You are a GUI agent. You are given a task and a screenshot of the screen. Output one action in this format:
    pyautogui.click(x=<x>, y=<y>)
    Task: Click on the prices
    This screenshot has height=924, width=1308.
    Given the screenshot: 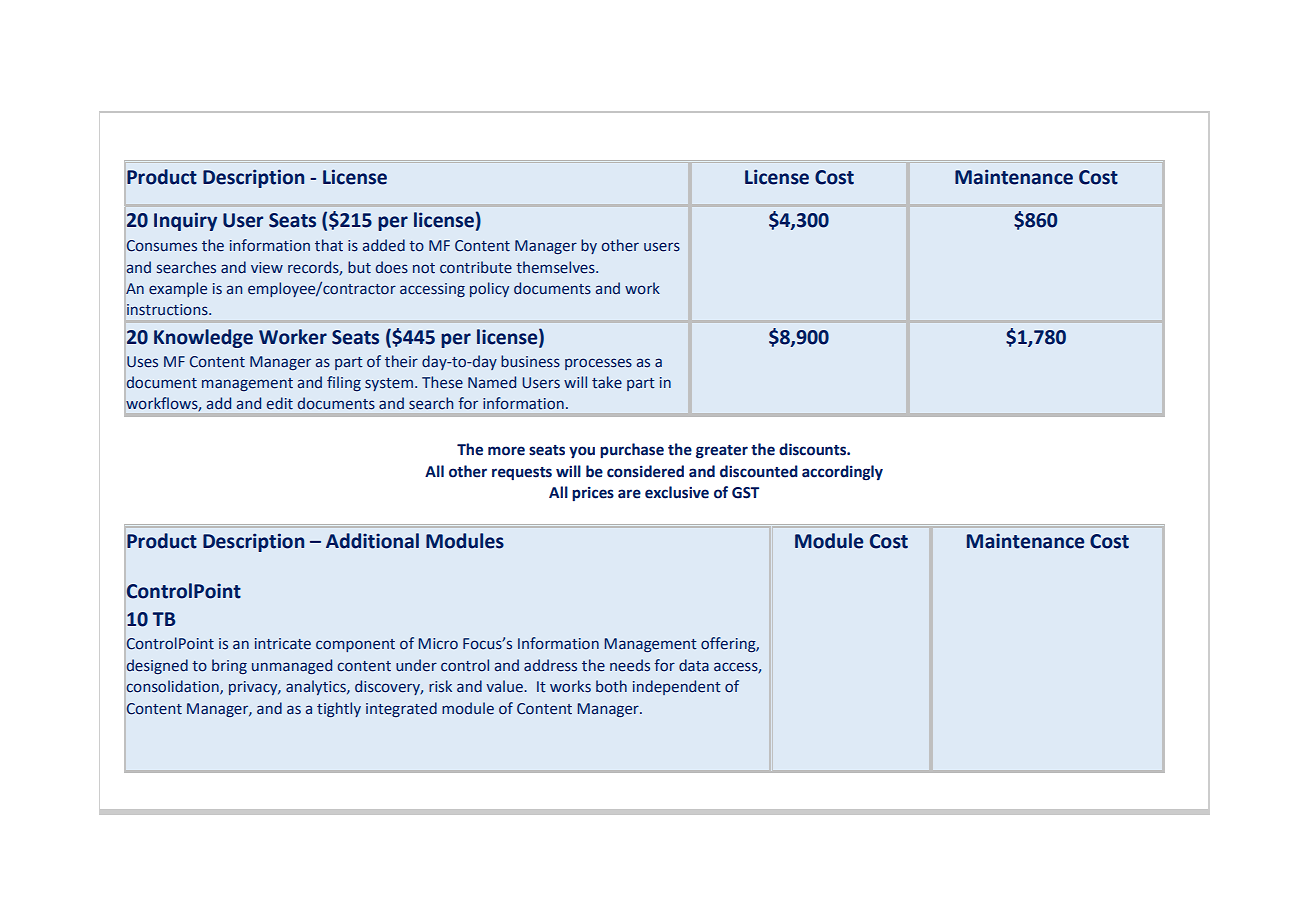 What is the action you would take?
    pyautogui.click(x=593, y=494)
